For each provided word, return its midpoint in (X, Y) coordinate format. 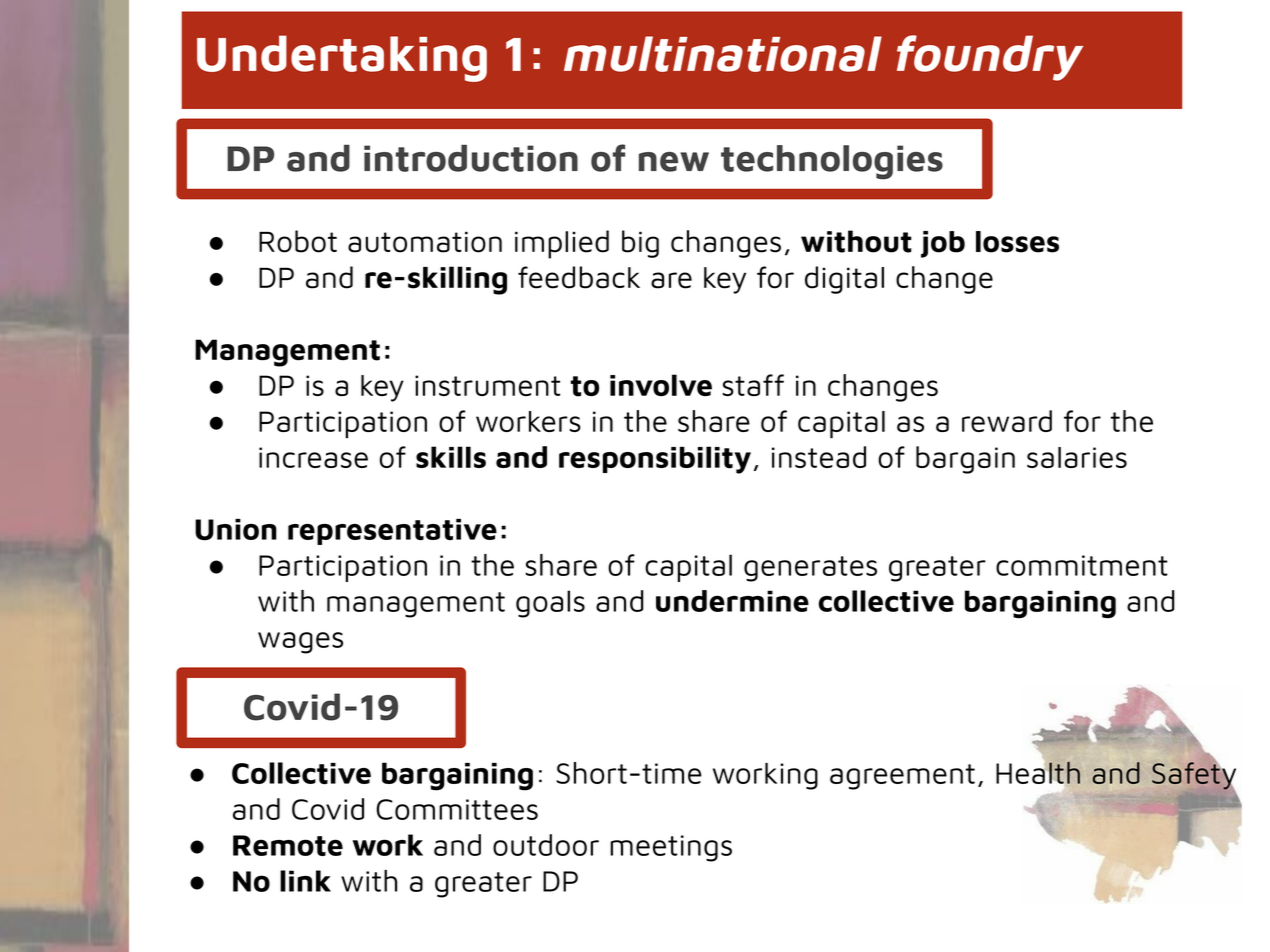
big (640, 244)
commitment (1082, 565)
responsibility (655, 460)
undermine (732, 601)
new (674, 162)
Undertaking (342, 58)
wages (300, 643)
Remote (288, 845)
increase (313, 457)
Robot (298, 241)
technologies (832, 162)
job (943, 244)
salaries (1077, 457)
